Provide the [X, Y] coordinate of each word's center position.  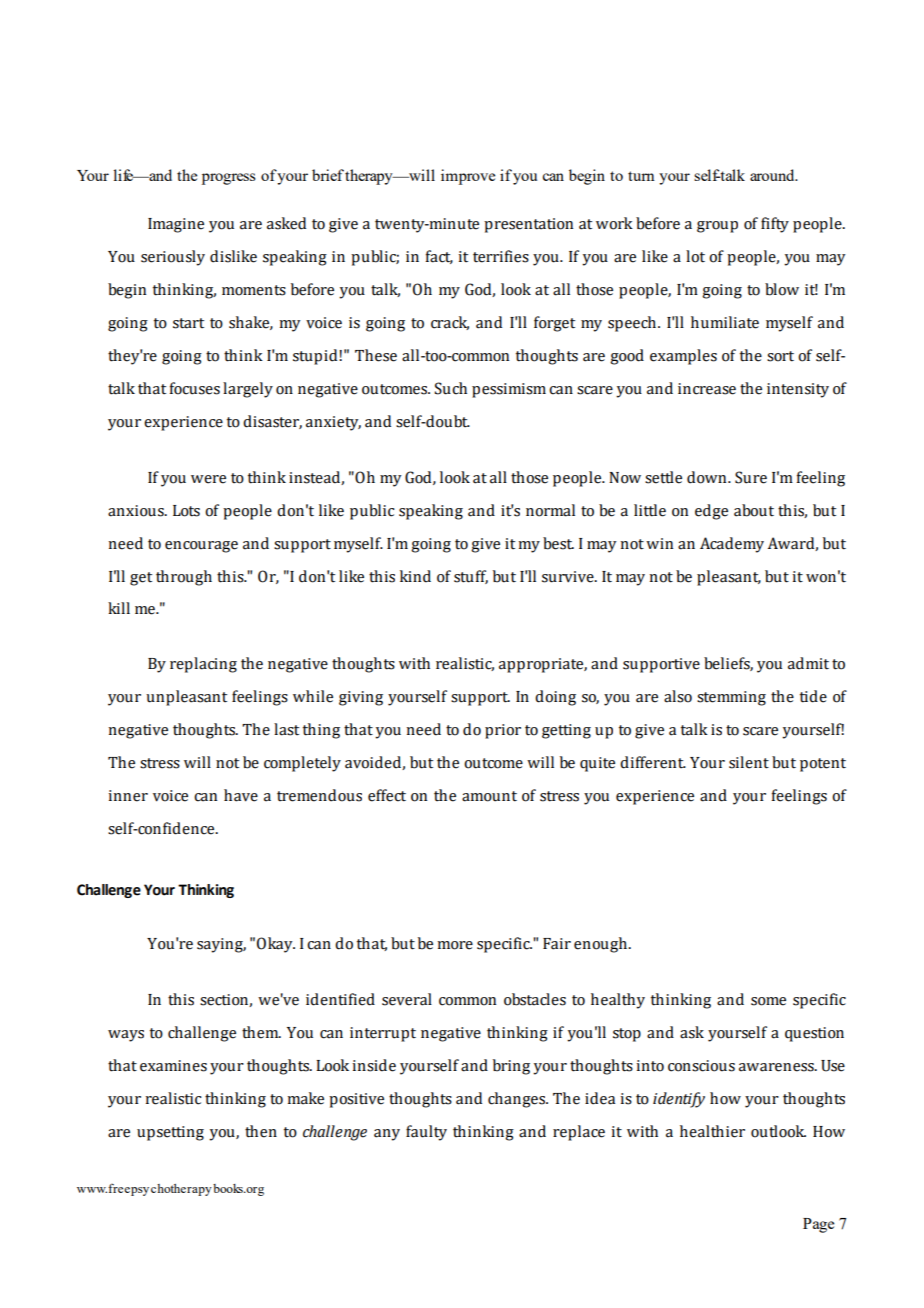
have [241, 795]
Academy [732, 545]
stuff [471, 577]
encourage [201, 547]
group [717, 227]
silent [749, 762]
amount [489, 796]
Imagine [176, 225]
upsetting [170, 1133]
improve [468, 177]
